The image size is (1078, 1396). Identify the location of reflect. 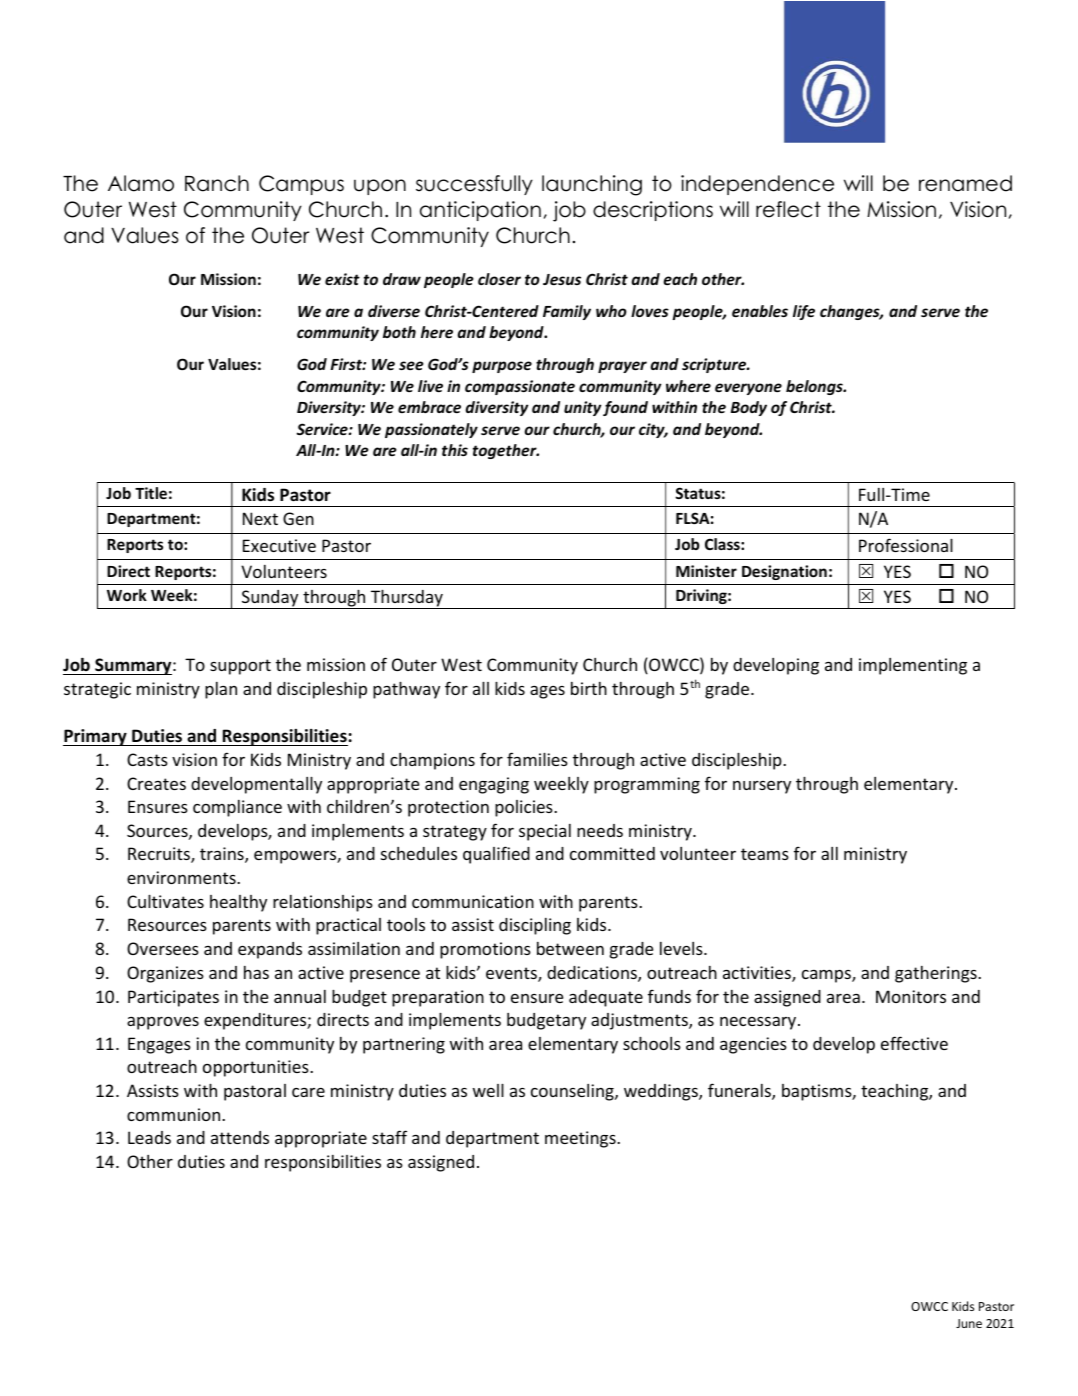
(788, 209).
